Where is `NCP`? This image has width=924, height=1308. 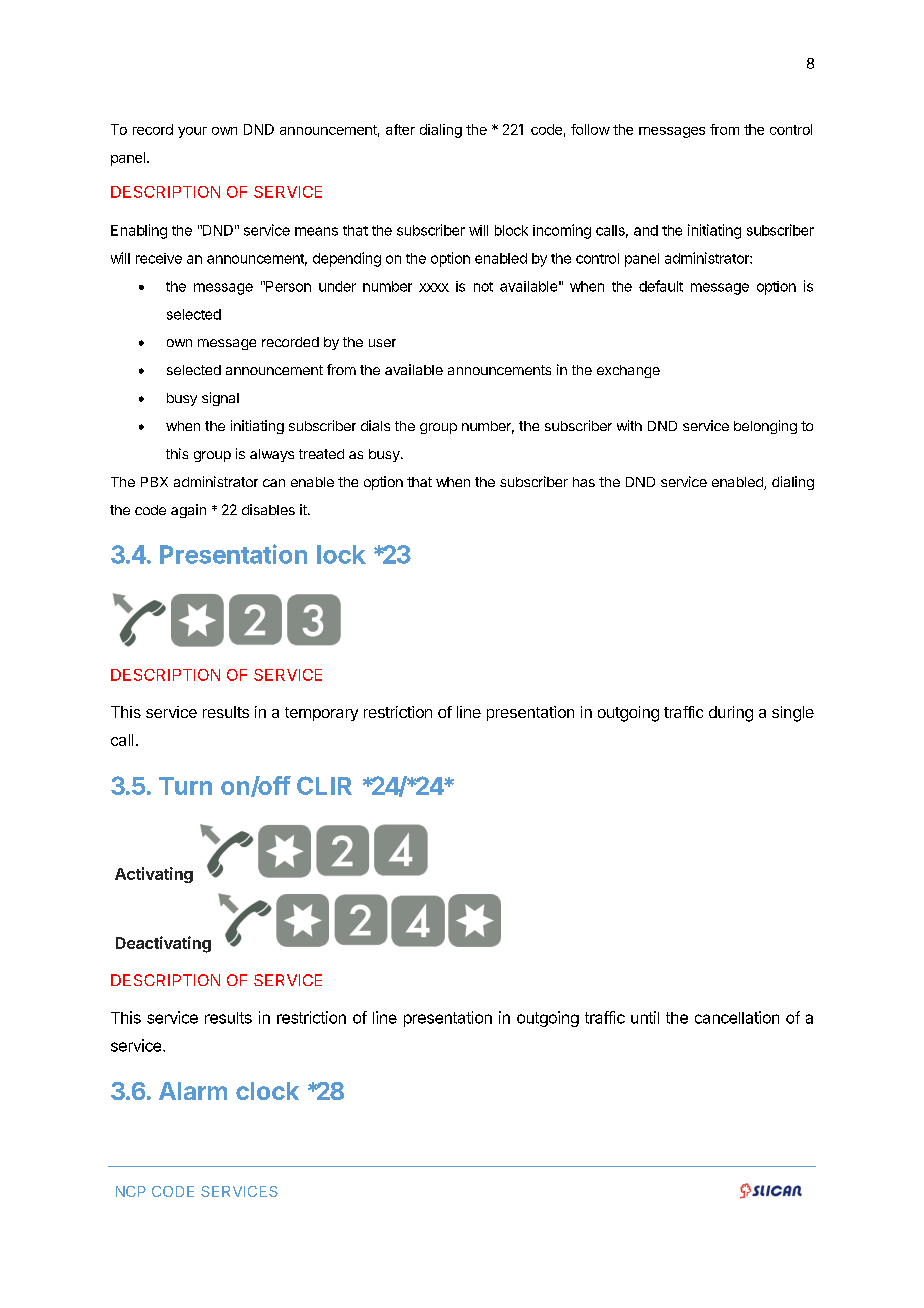
NCP is located at coordinates (131, 1191).
